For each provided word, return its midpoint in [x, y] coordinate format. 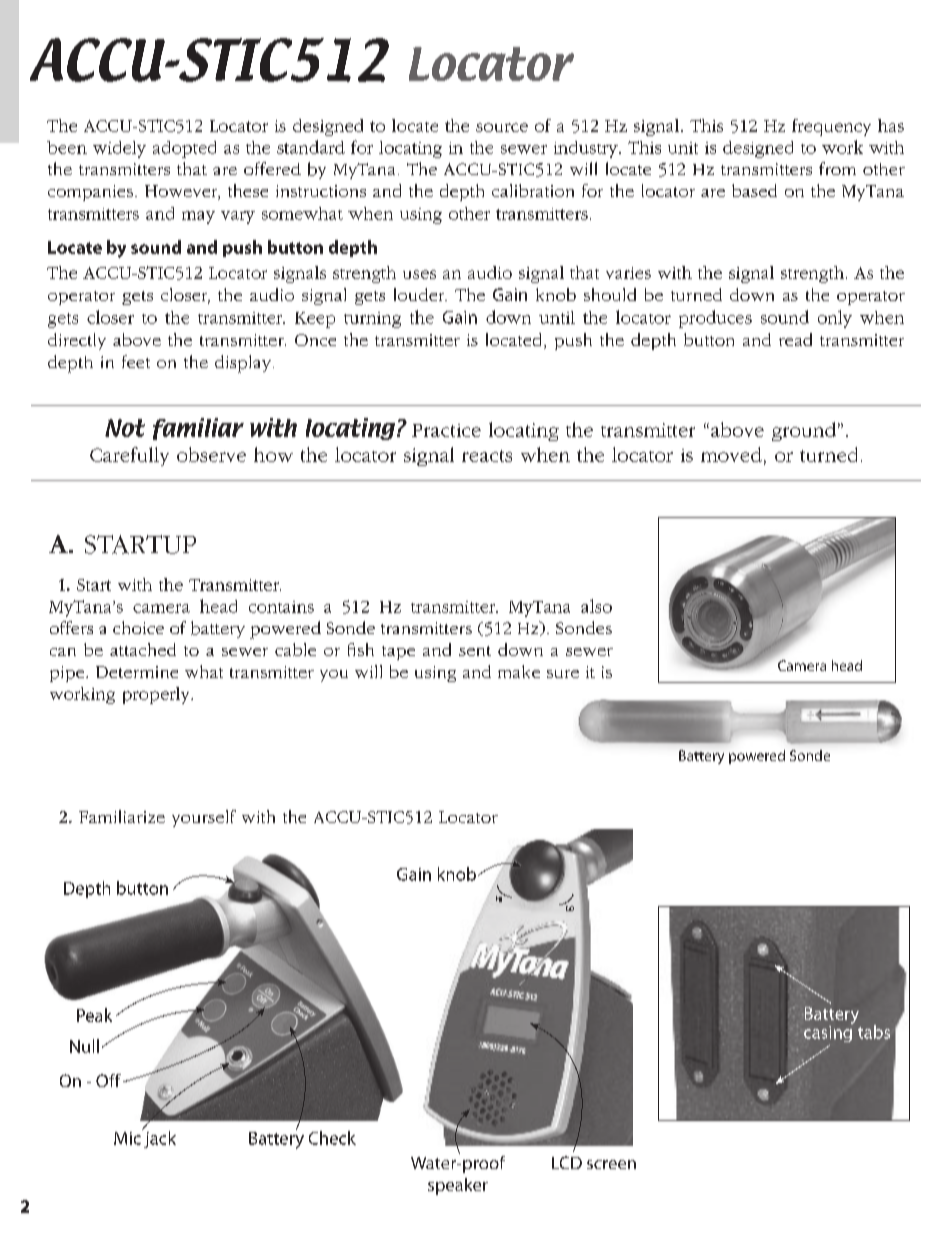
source [502, 127]
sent [475, 651]
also [596, 606]
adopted [184, 149]
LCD [567, 1162]
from [837, 168]
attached [143, 649]
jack [159, 1138]
